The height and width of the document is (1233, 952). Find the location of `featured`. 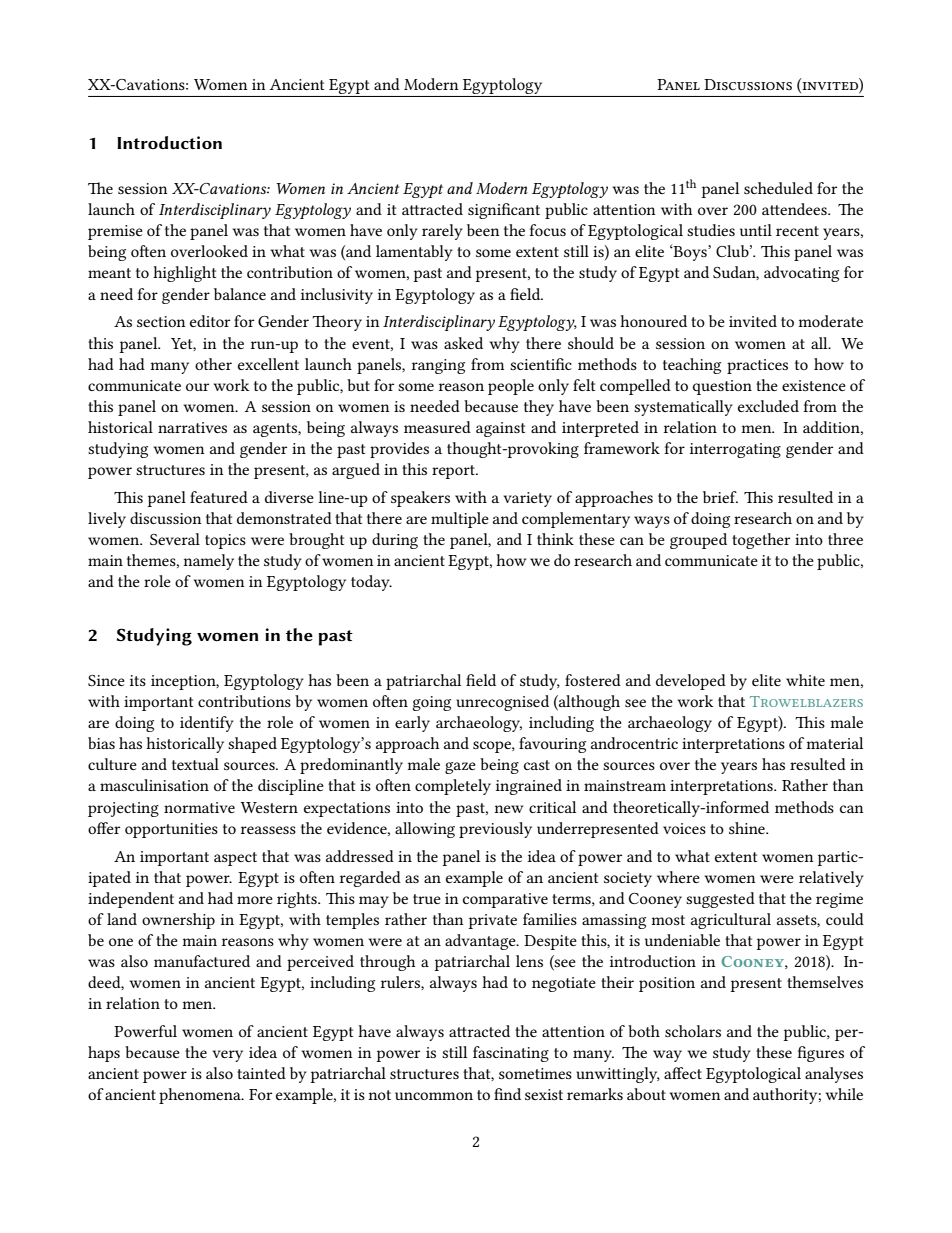

featured is located at coordinates (219, 497).
